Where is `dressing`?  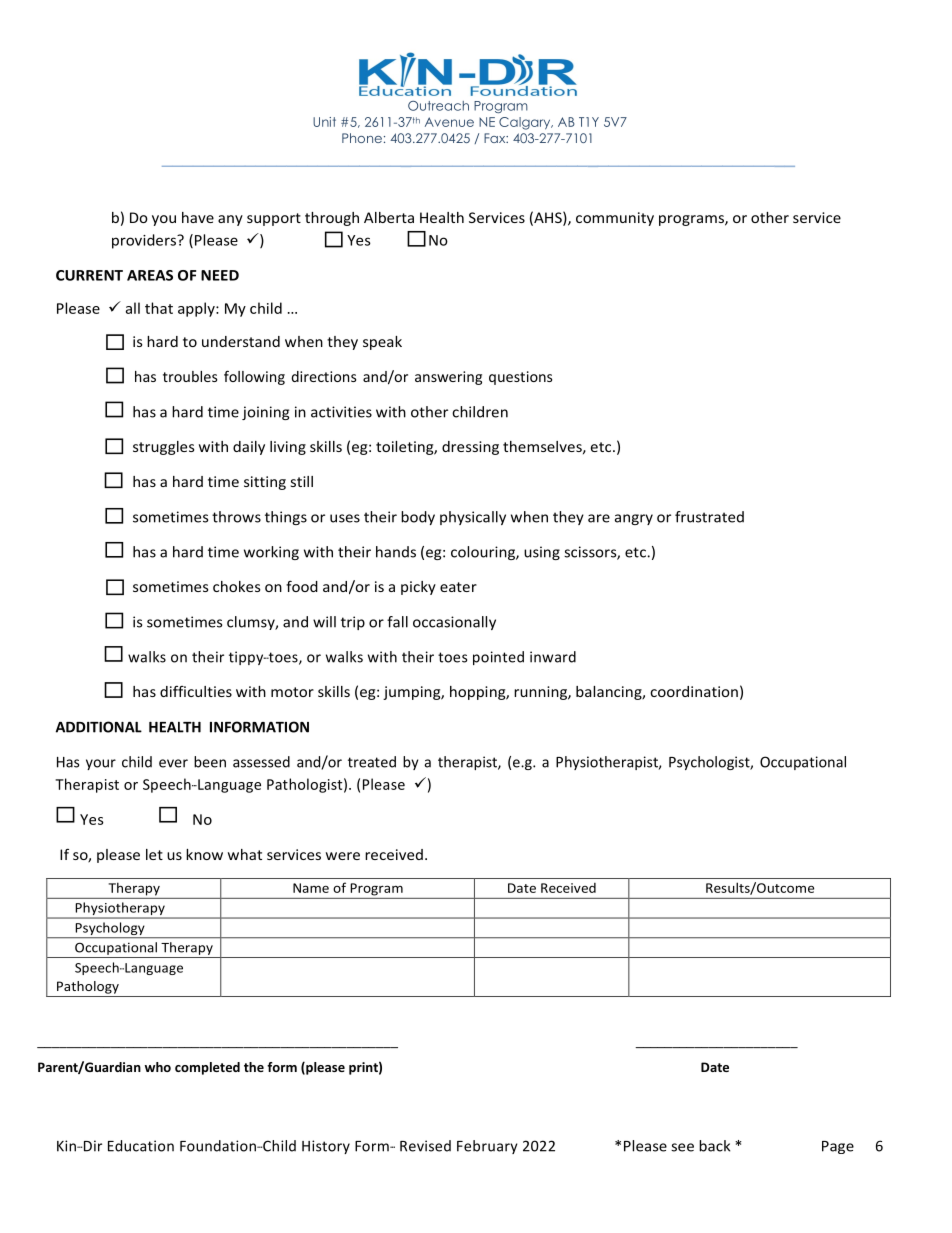 dressing is located at coordinates (470, 448).
